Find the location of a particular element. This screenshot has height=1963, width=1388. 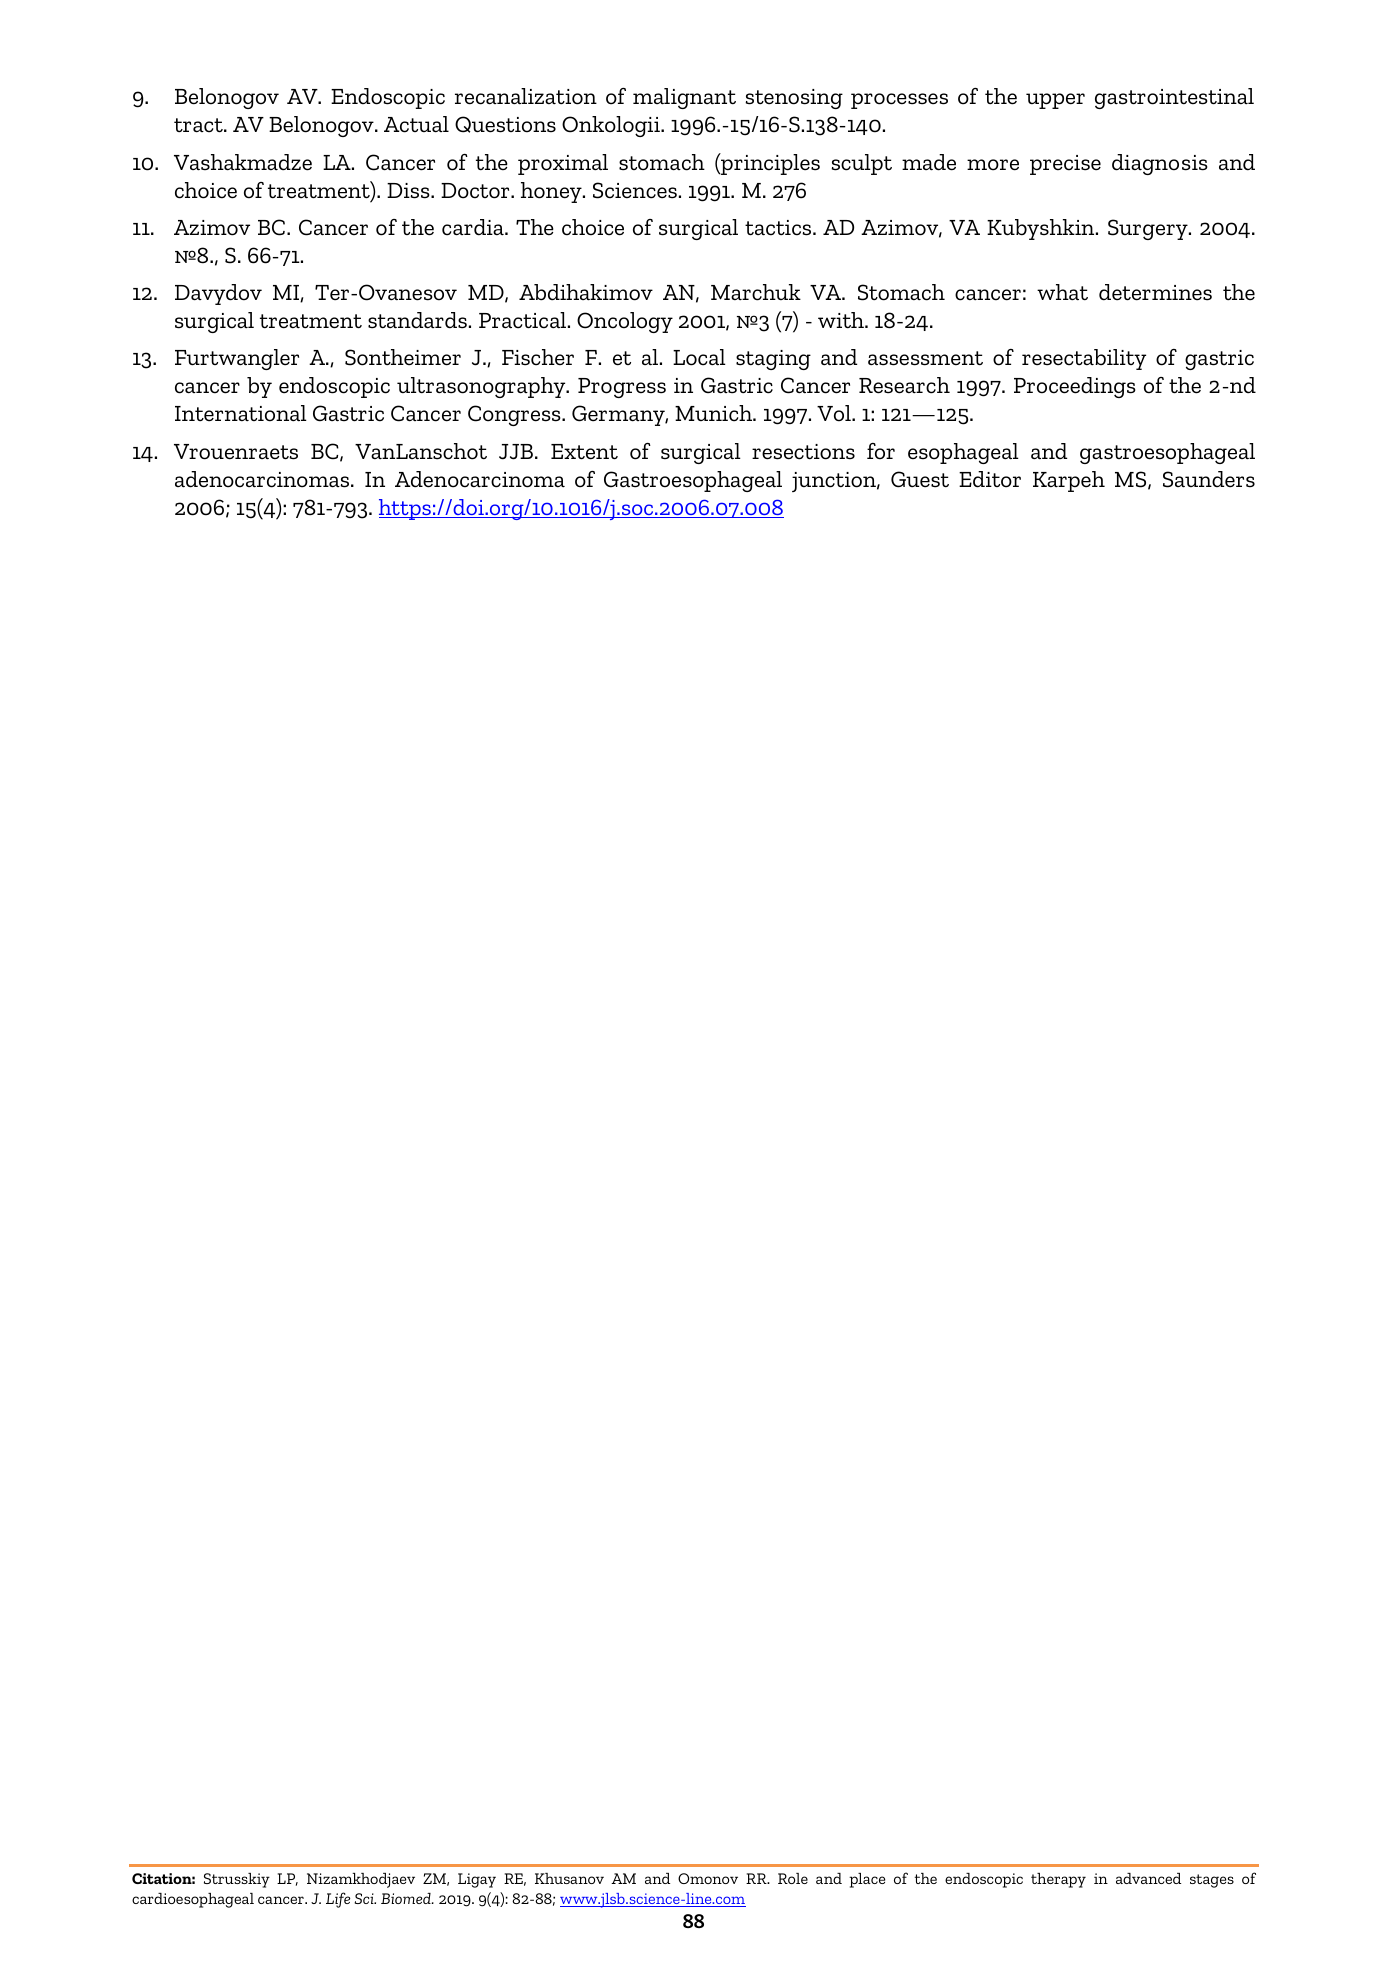

Life is located at coordinates (338, 1900).
